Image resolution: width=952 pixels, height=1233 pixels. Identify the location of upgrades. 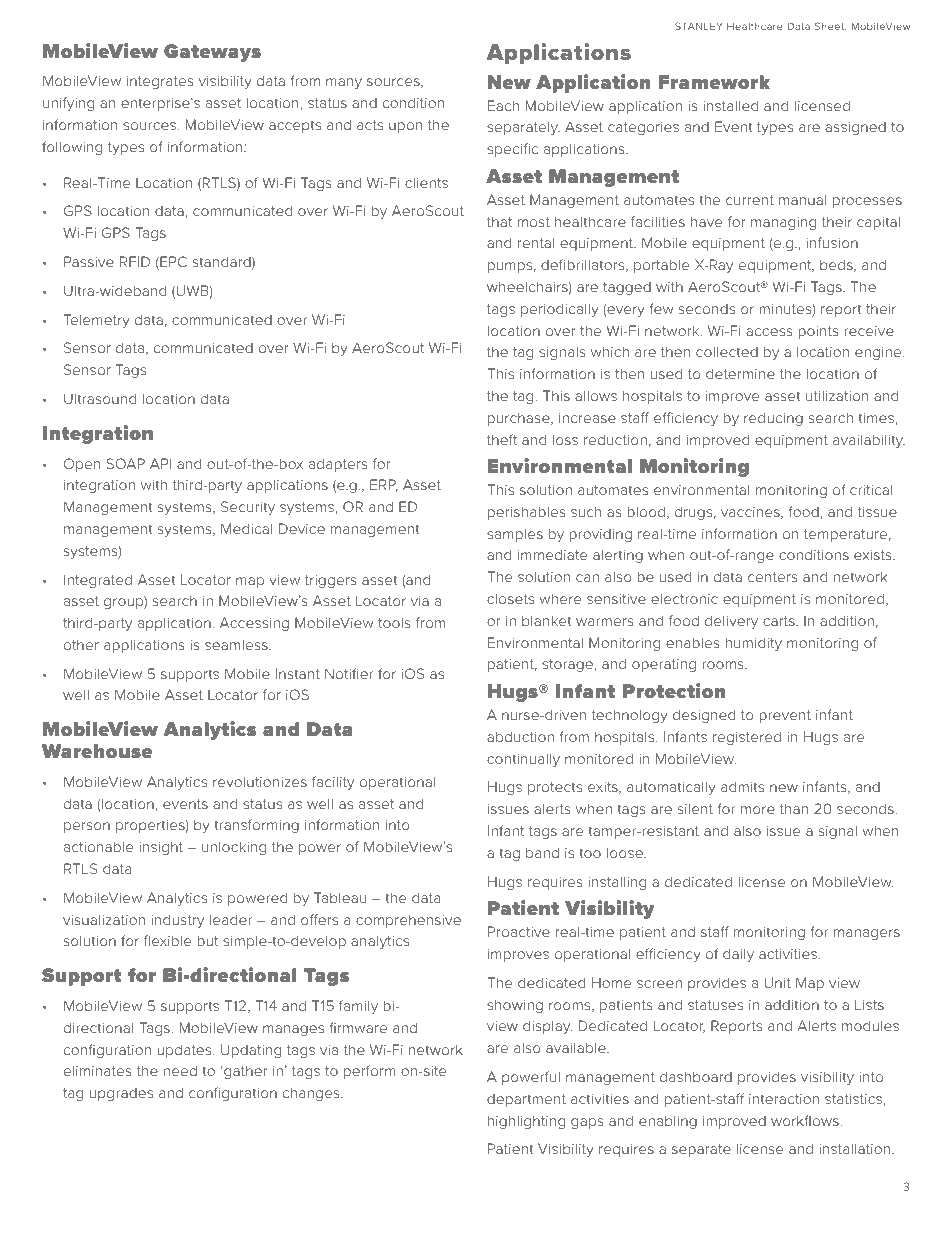
(121, 1094).
